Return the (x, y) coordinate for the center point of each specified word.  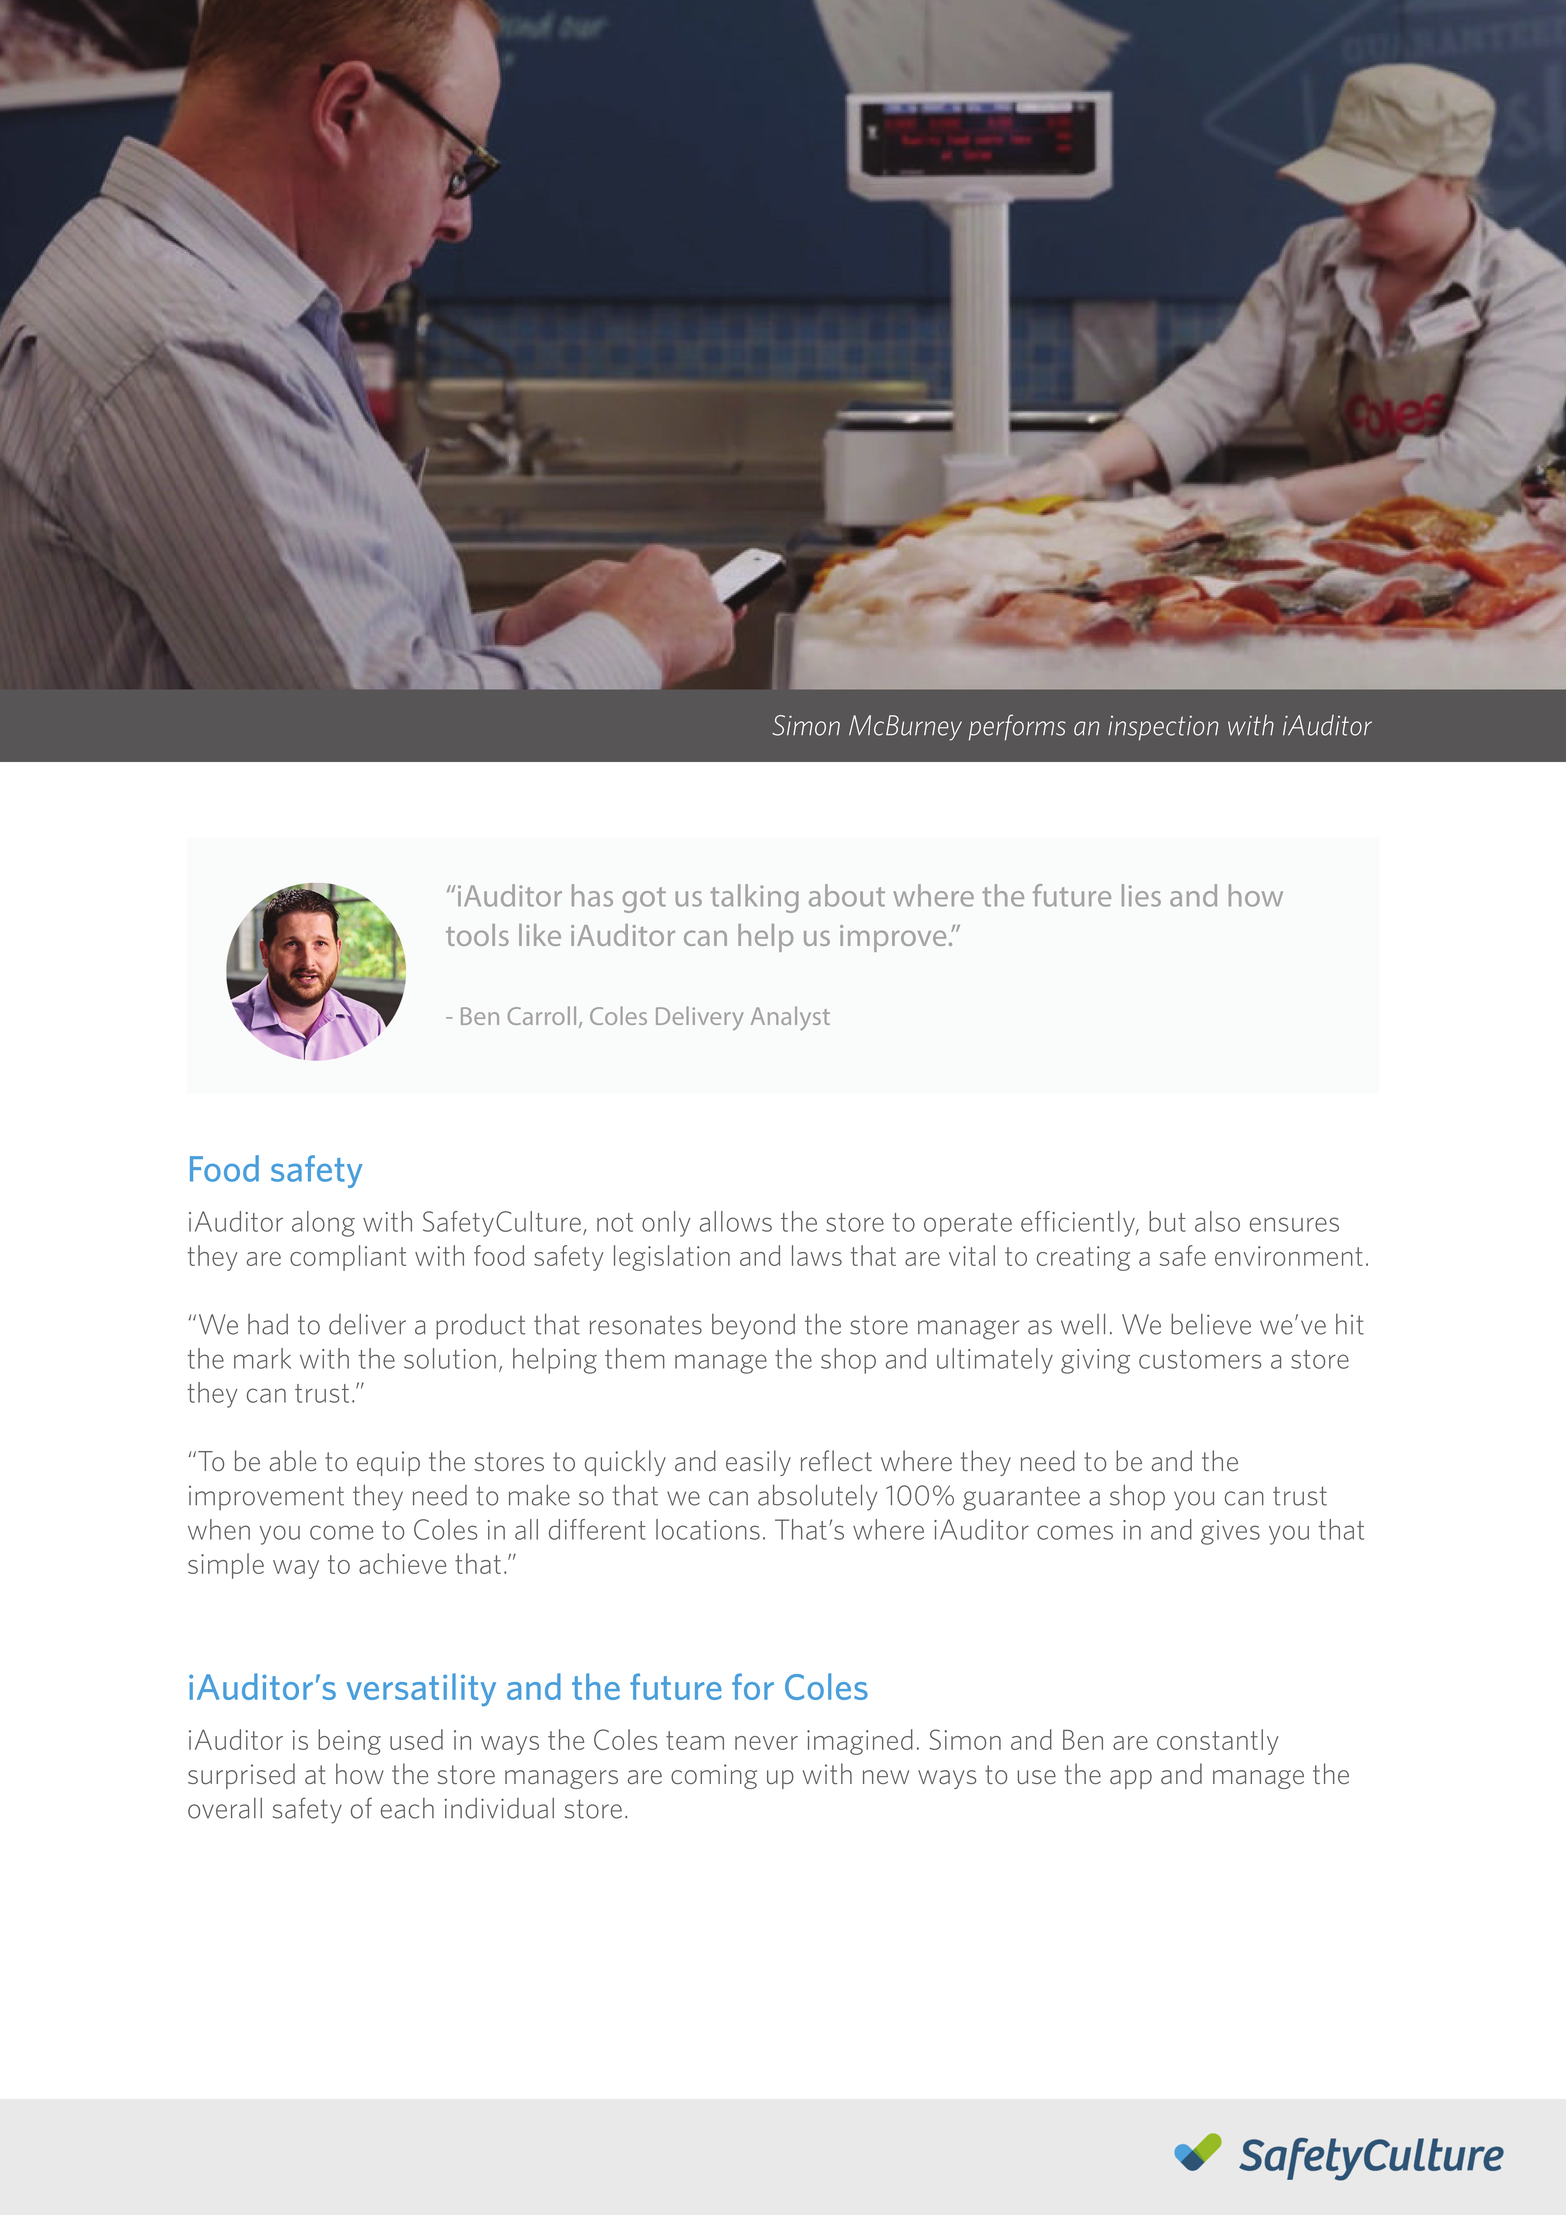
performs (1017, 727)
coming (714, 1776)
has (592, 895)
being (349, 1742)
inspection (1163, 728)
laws (817, 1255)
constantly (1218, 1742)
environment (1289, 1256)
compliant (348, 1258)
